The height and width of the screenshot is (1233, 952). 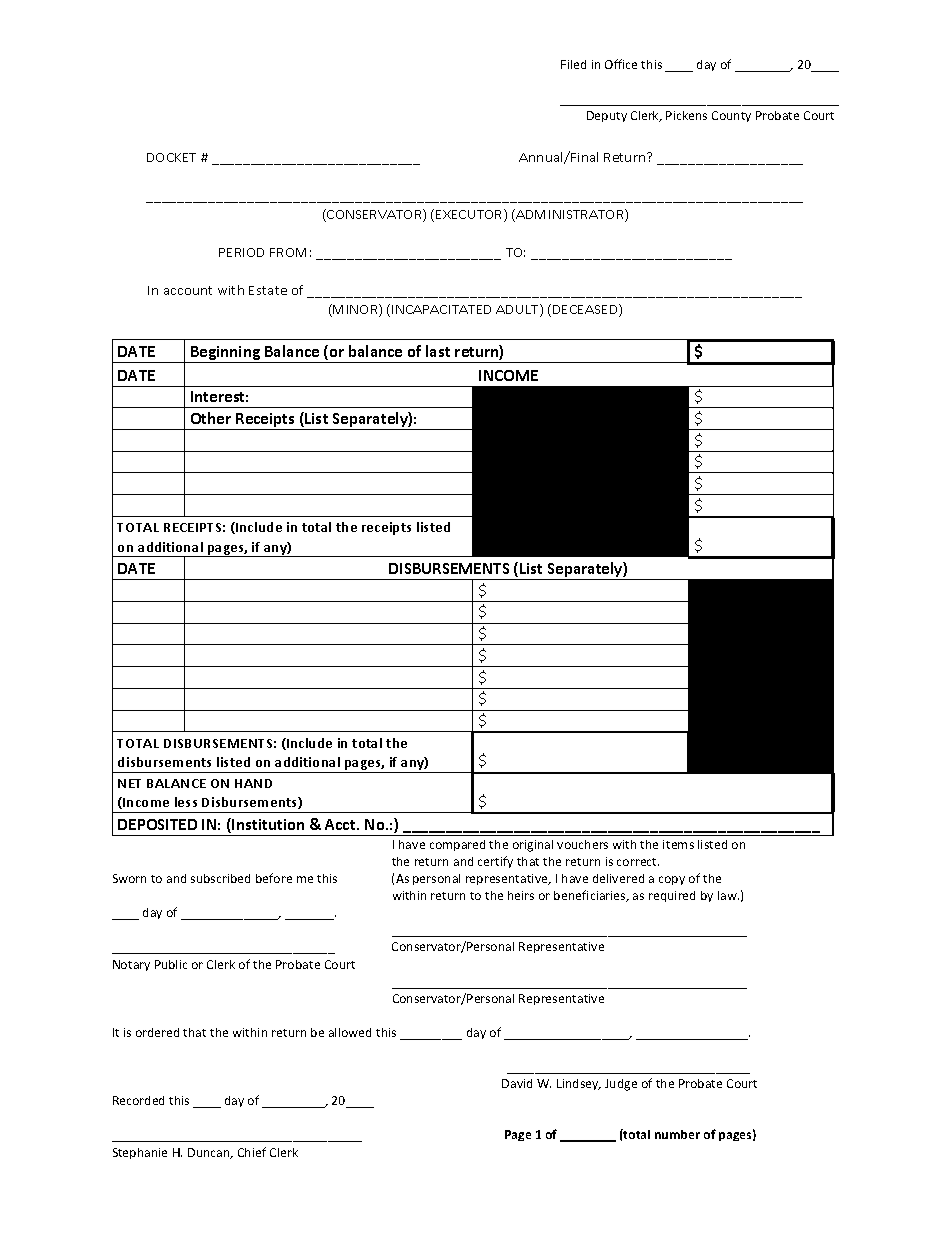 What do you see at coordinates (171, 157) in the screenshot?
I see `DOCKET` at bounding box center [171, 157].
